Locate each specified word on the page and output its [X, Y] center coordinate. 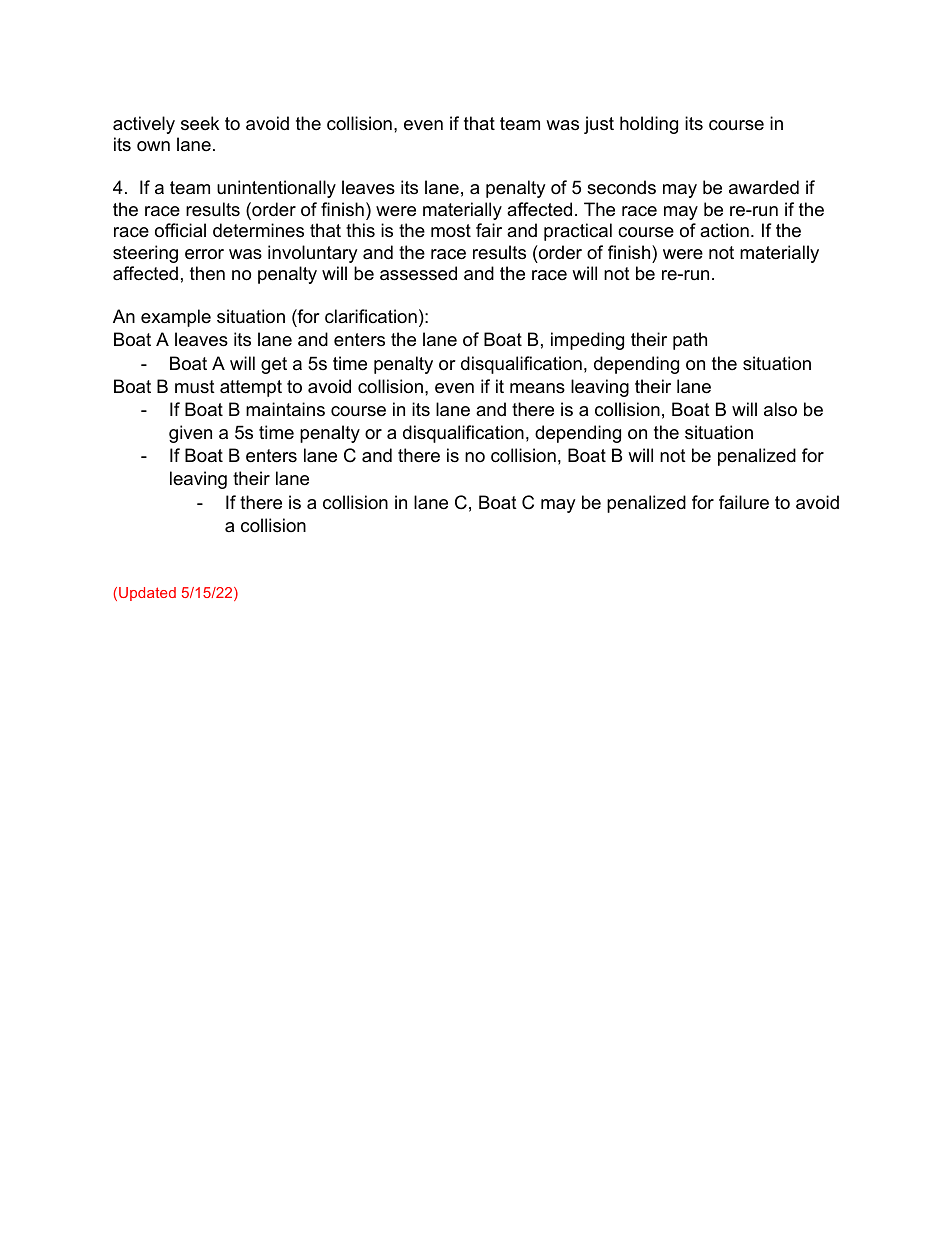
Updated [147, 594]
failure [744, 502]
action [724, 230]
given [190, 434]
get [274, 365]
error [204, 254]
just [599, 125]
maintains [285, 409]
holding [649, 125]
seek [200, 123]
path [690, 341]
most [451, 230]
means [537, 388]
